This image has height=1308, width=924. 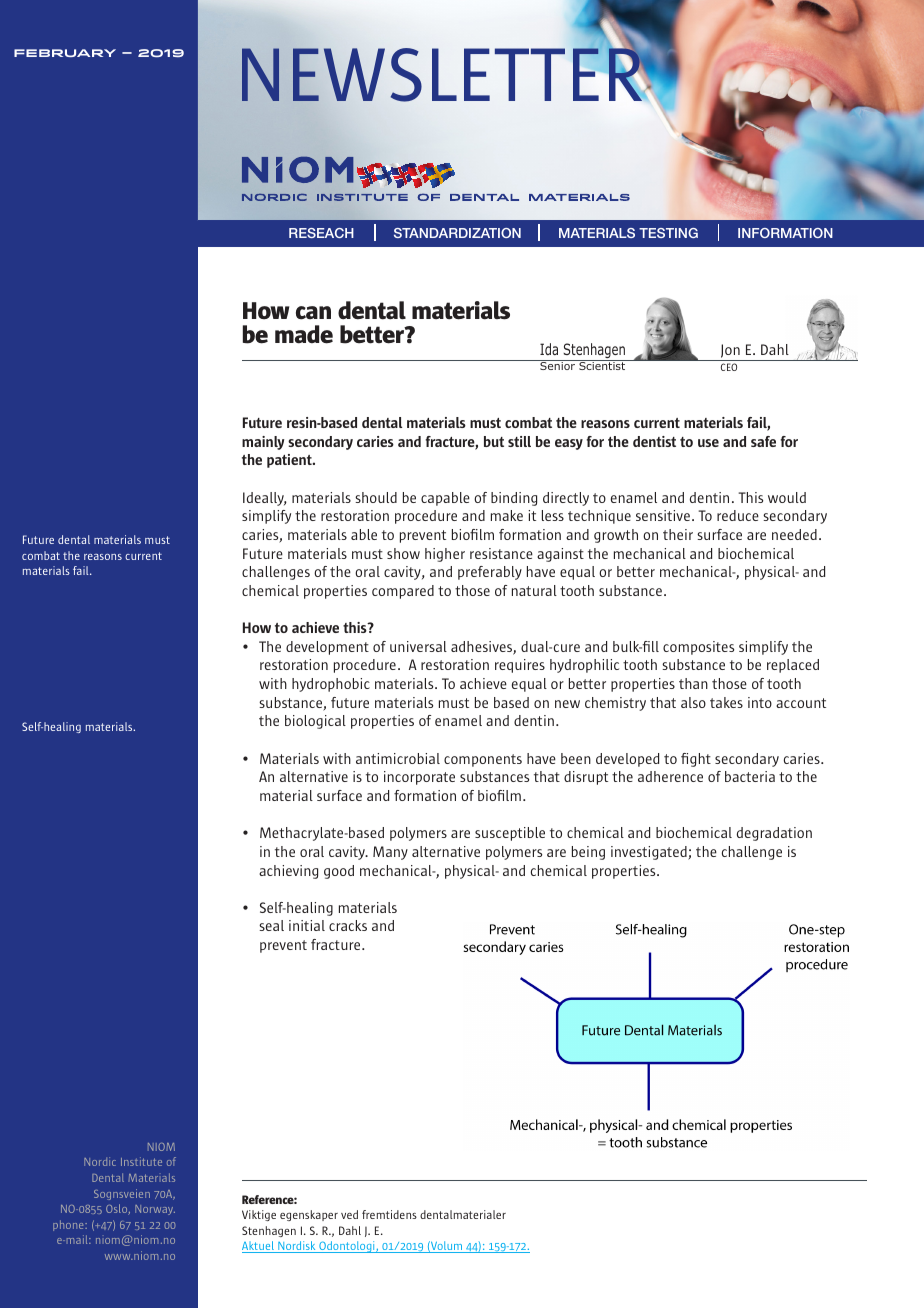 I want to click on degradation, so click(x=774, y=834).
